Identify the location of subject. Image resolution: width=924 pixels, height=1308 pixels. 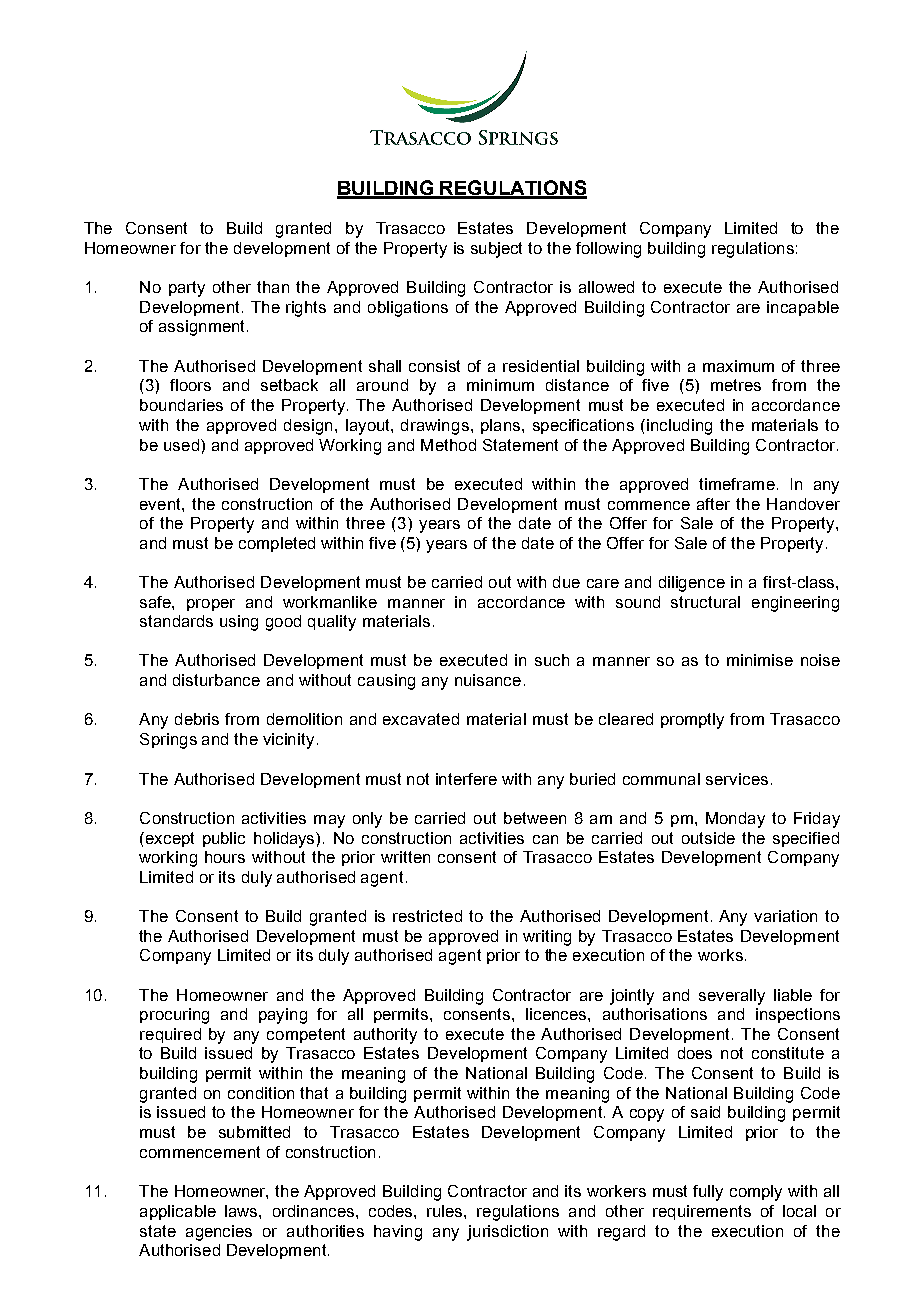
(496, 250).
